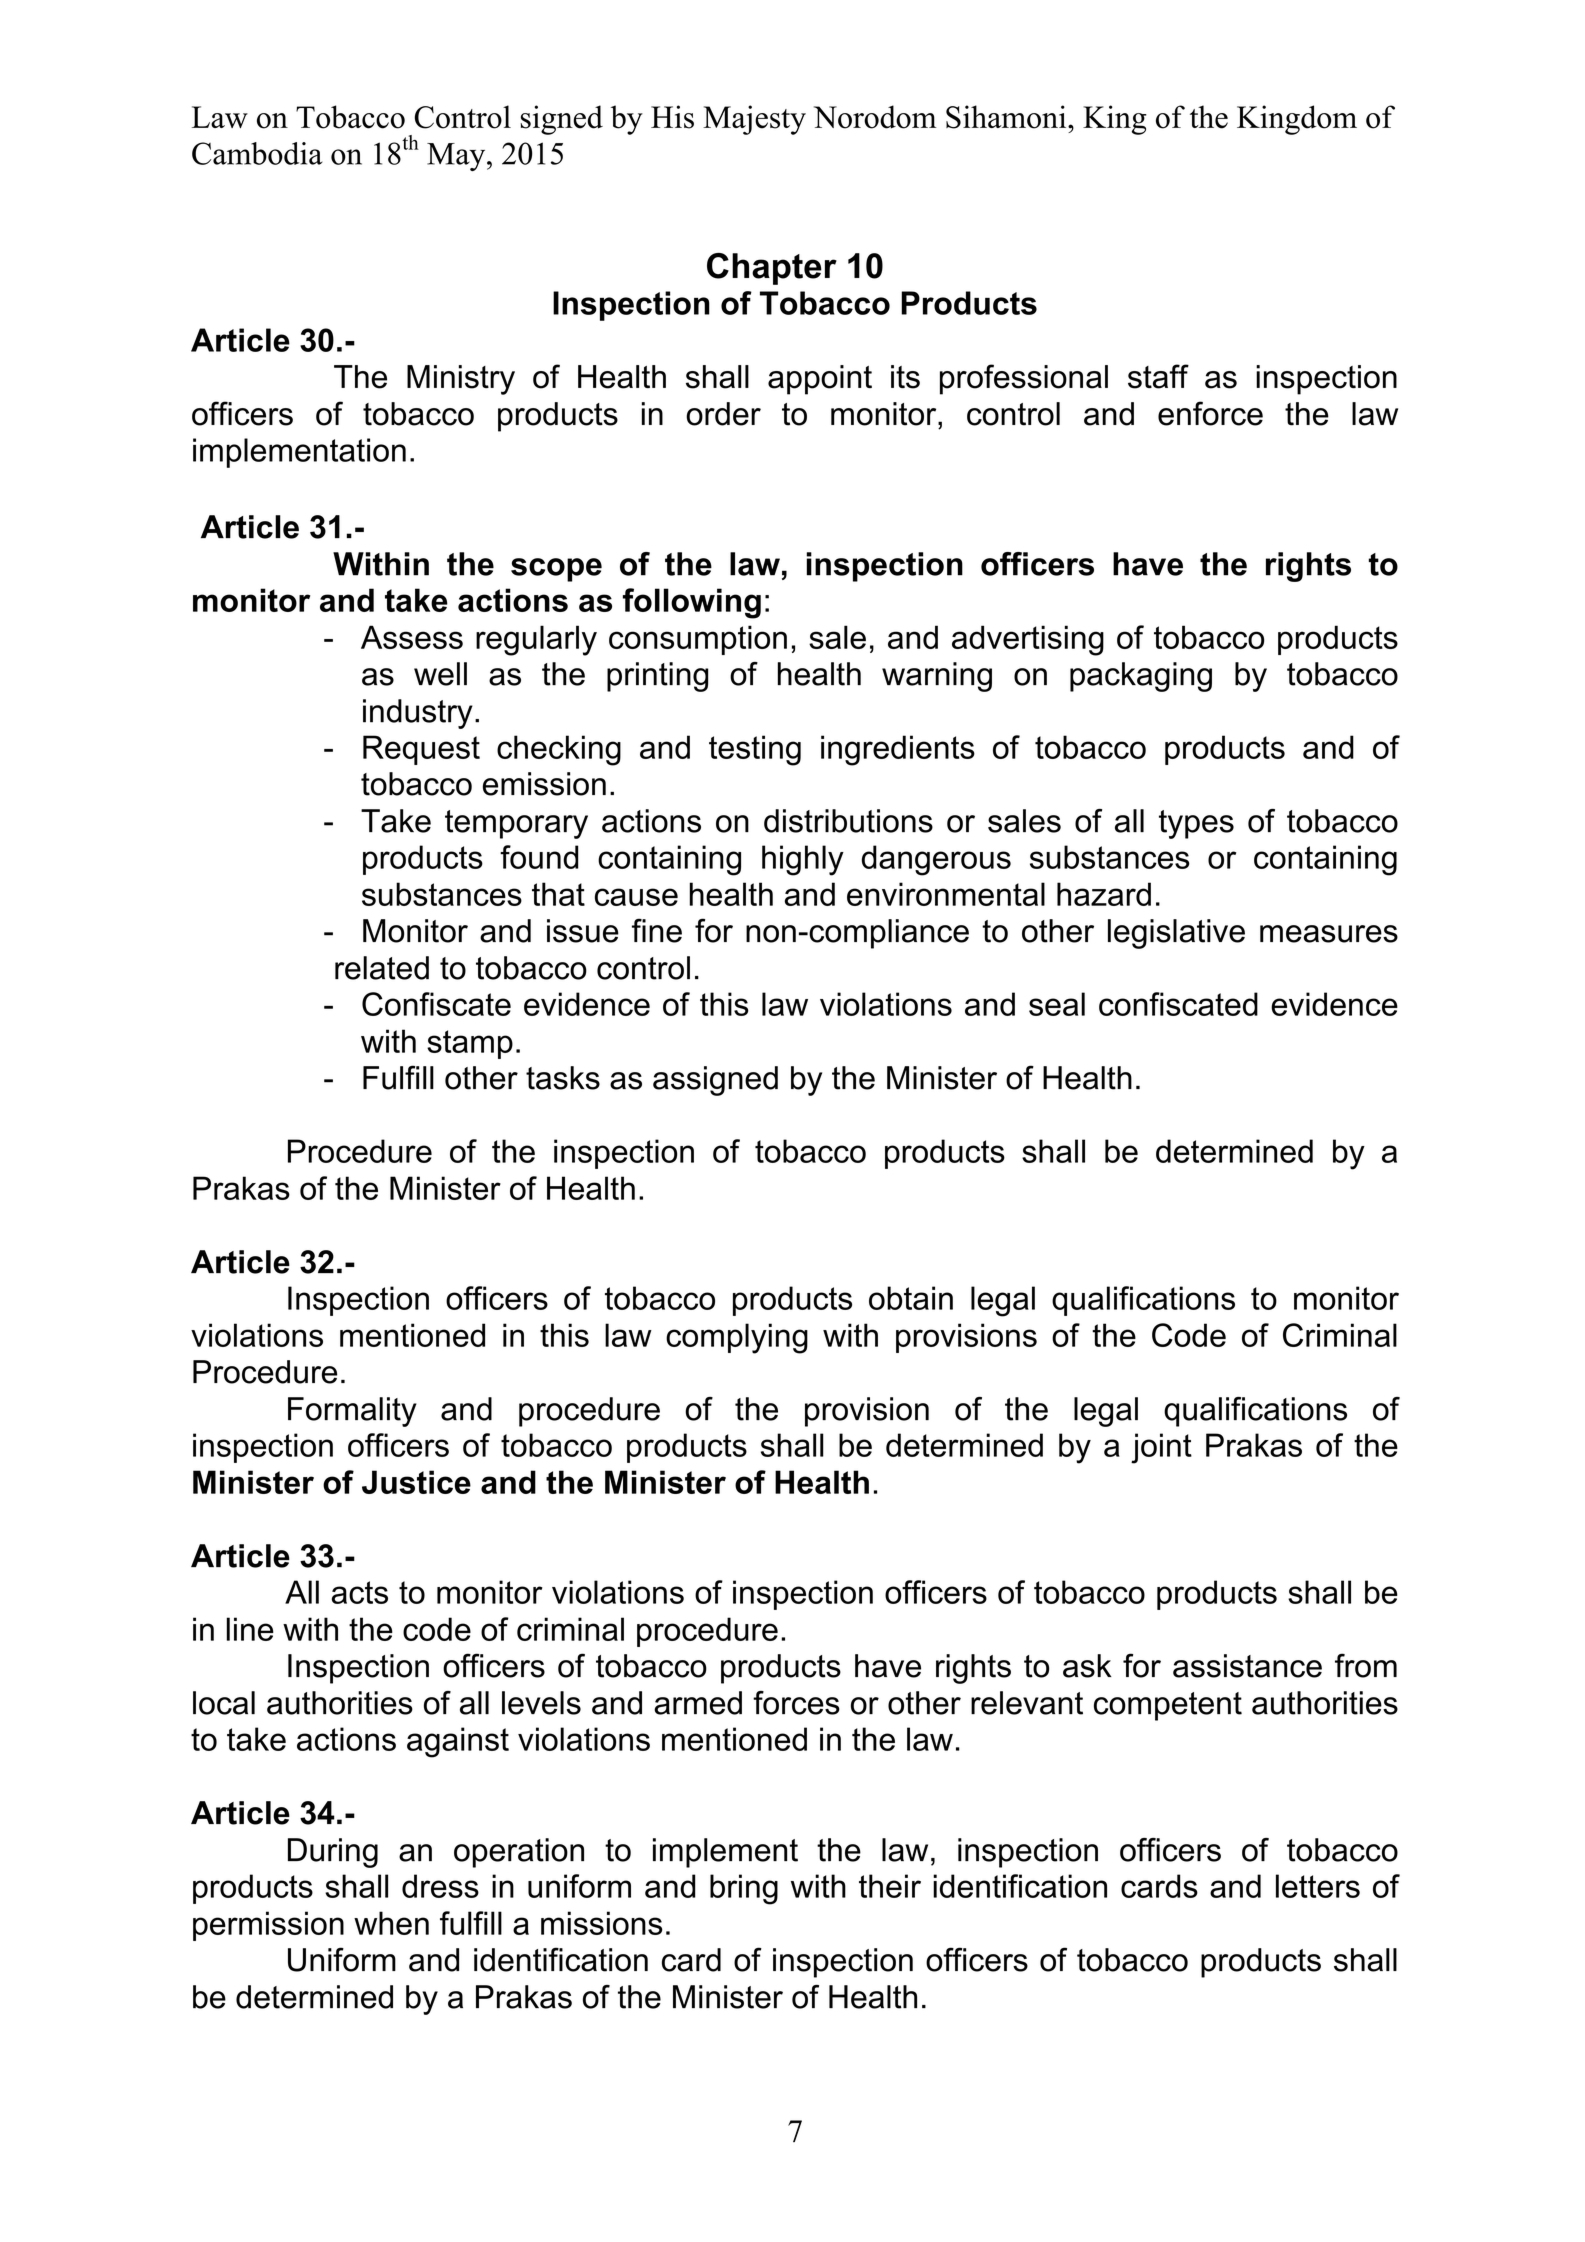  I want to click on staff, so click(1158, 376).
